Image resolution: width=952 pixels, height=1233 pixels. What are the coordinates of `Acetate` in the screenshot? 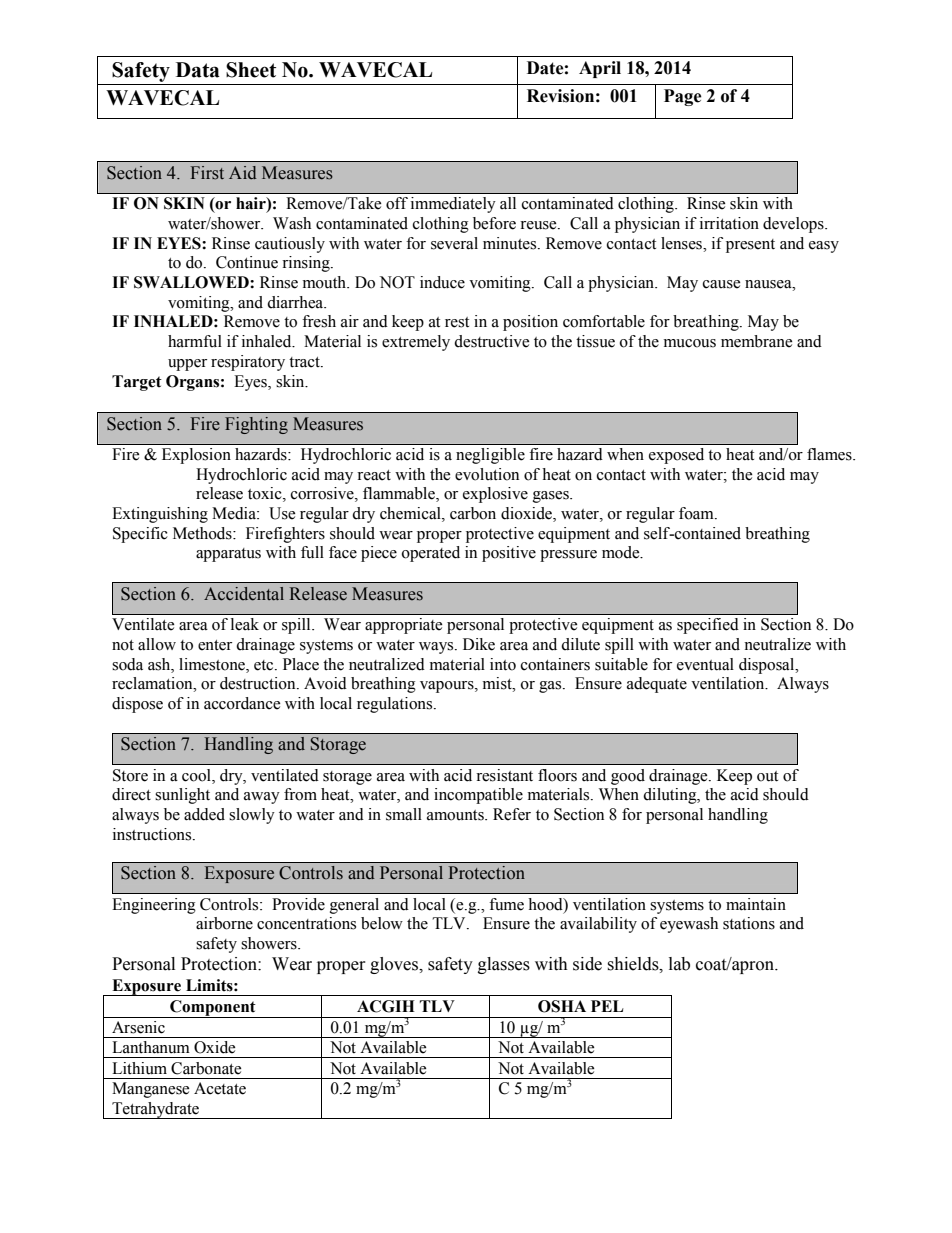 It's located at (220, 1088).
